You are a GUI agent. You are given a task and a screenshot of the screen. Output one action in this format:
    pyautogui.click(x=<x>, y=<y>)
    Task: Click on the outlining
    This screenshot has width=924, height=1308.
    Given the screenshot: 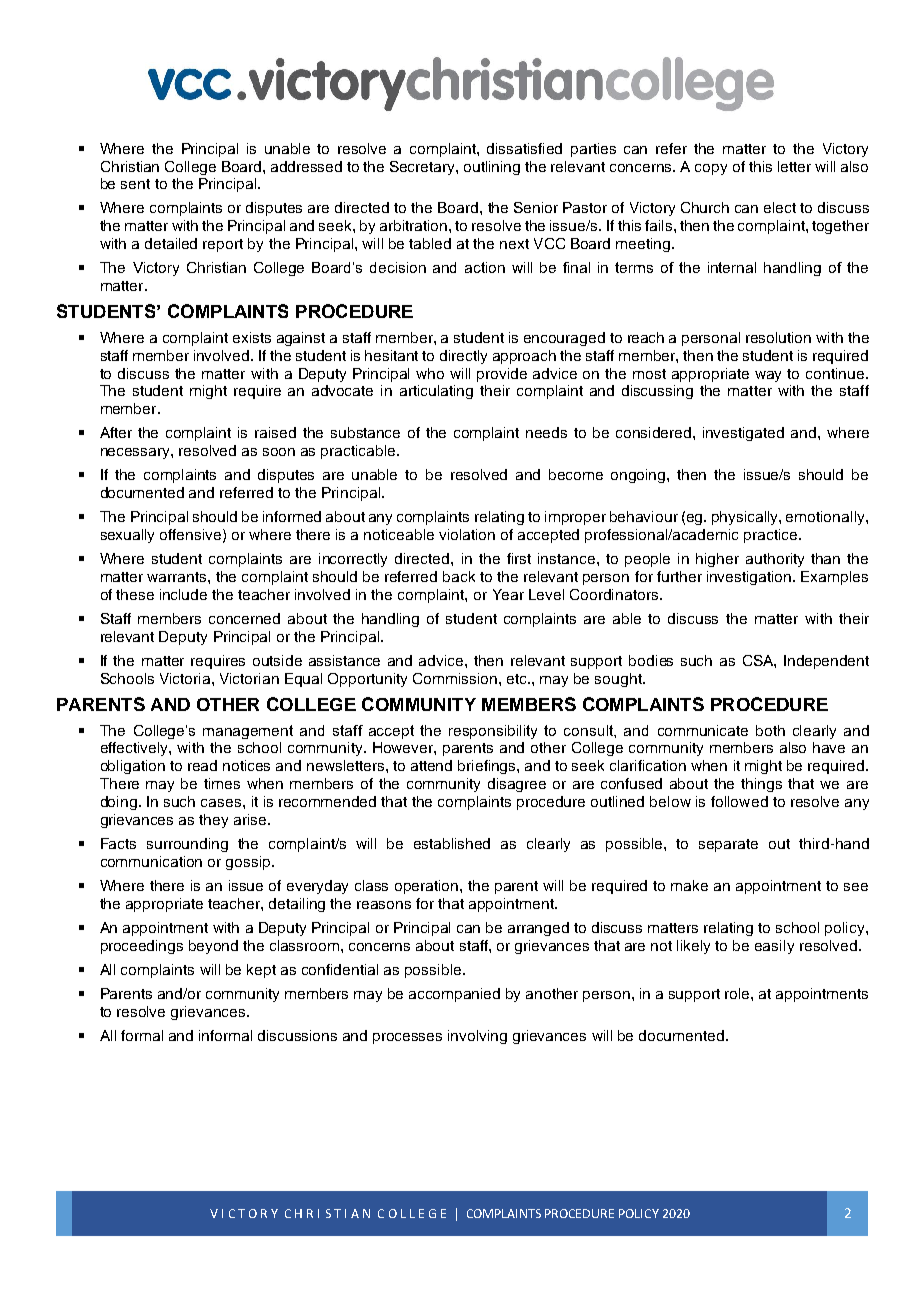 What is the action you would take?
    pyautogui.click(x=492, y=168)
